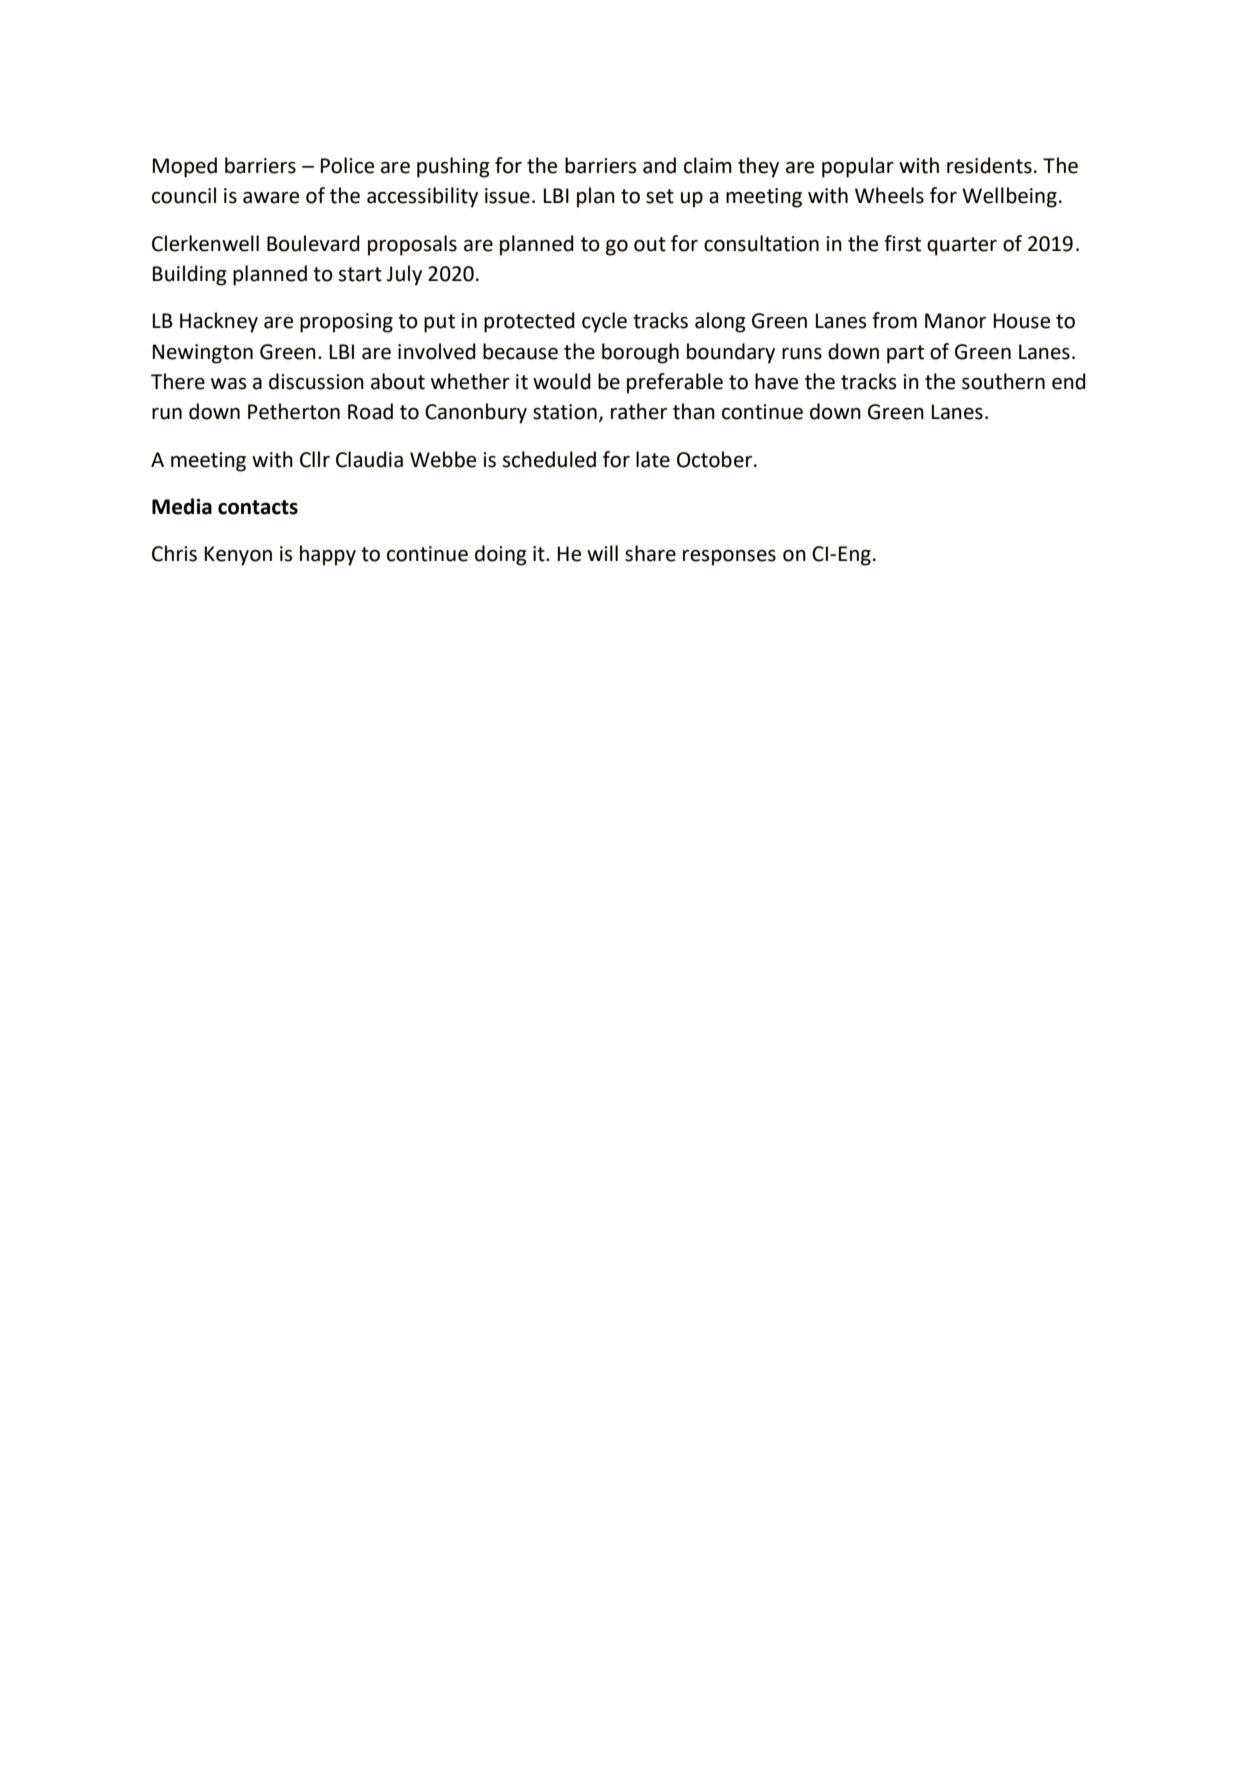 Image resolution: width=1250 pixels, height=1767 pixels. What do you see at coordinates (238, 556) in the page?
I see `Kenyon` at bounding box center [238, 556].
